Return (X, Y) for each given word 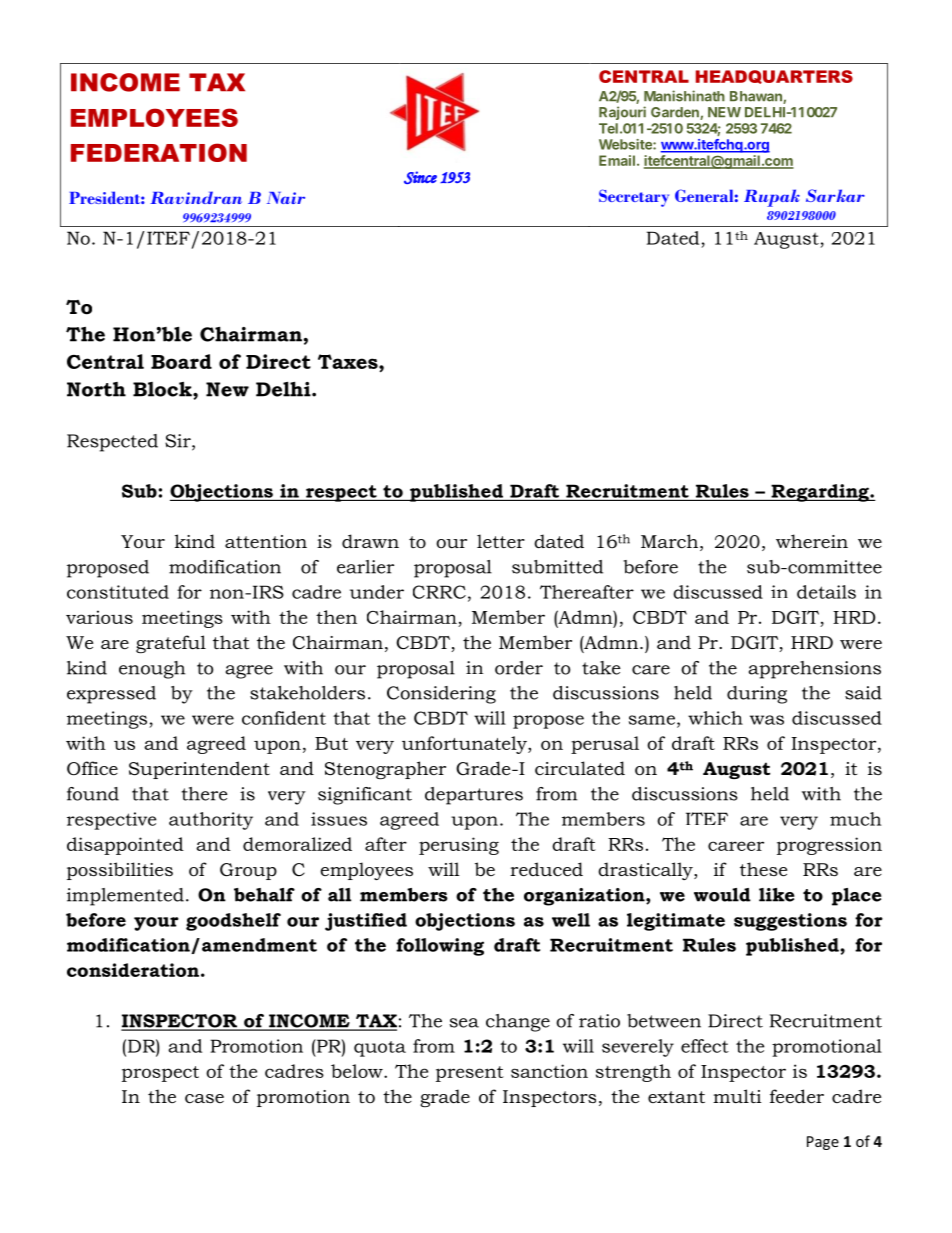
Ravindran (196, 197)
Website (626, 144)
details (826, 592)
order (519, 668)
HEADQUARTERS (774, 77)
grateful (171, 644)
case (204, 1099)
